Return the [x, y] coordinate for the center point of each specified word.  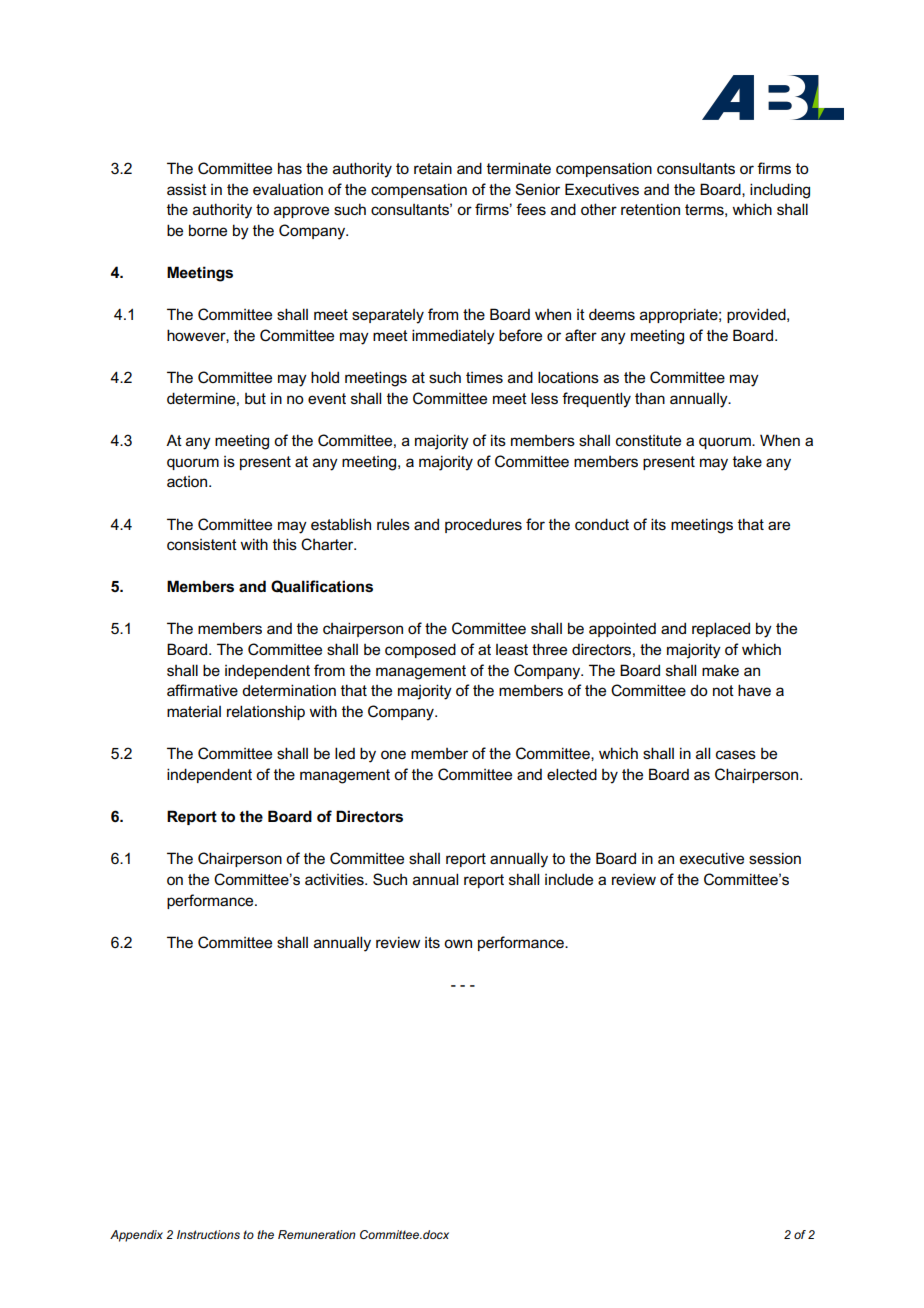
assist [187, 189]
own [458, 943]
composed [420, 650]
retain [433, 168]
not [723, 690]
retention [650, 209]
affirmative [202, 690]
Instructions [208, 1234]
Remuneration [317, 1234]
